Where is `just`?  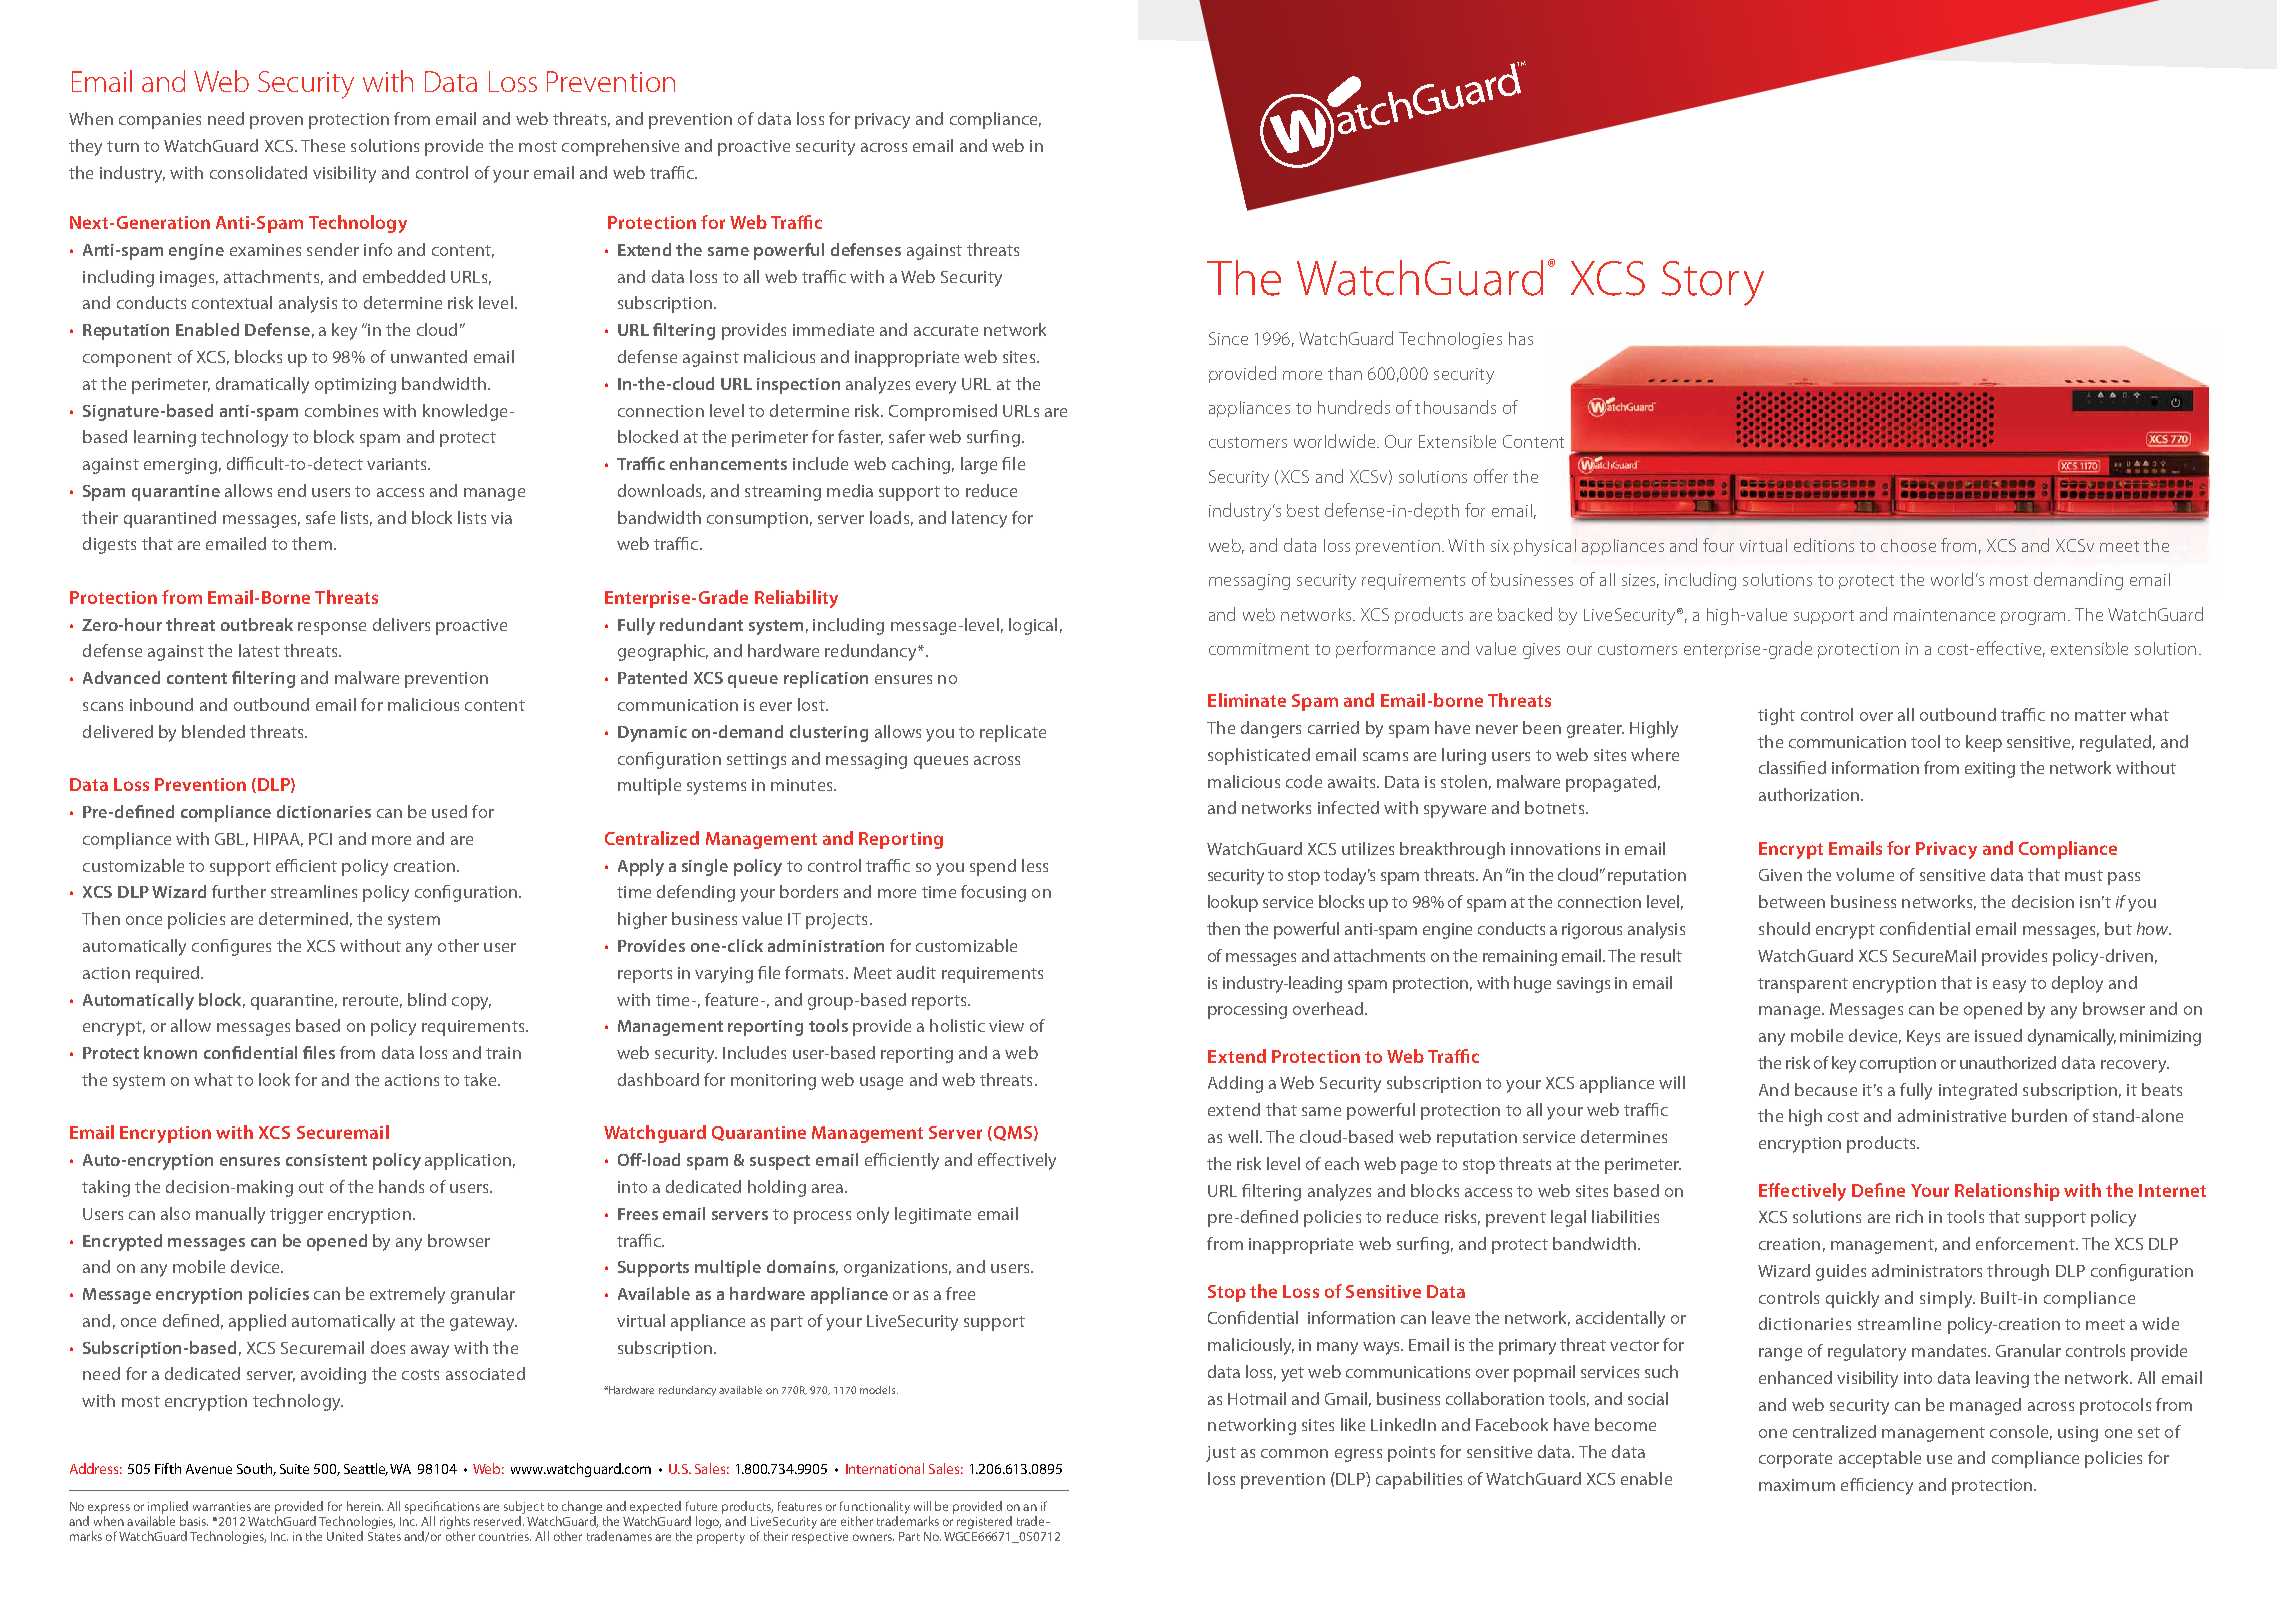
just is located at coordinates (1221, 1454).
